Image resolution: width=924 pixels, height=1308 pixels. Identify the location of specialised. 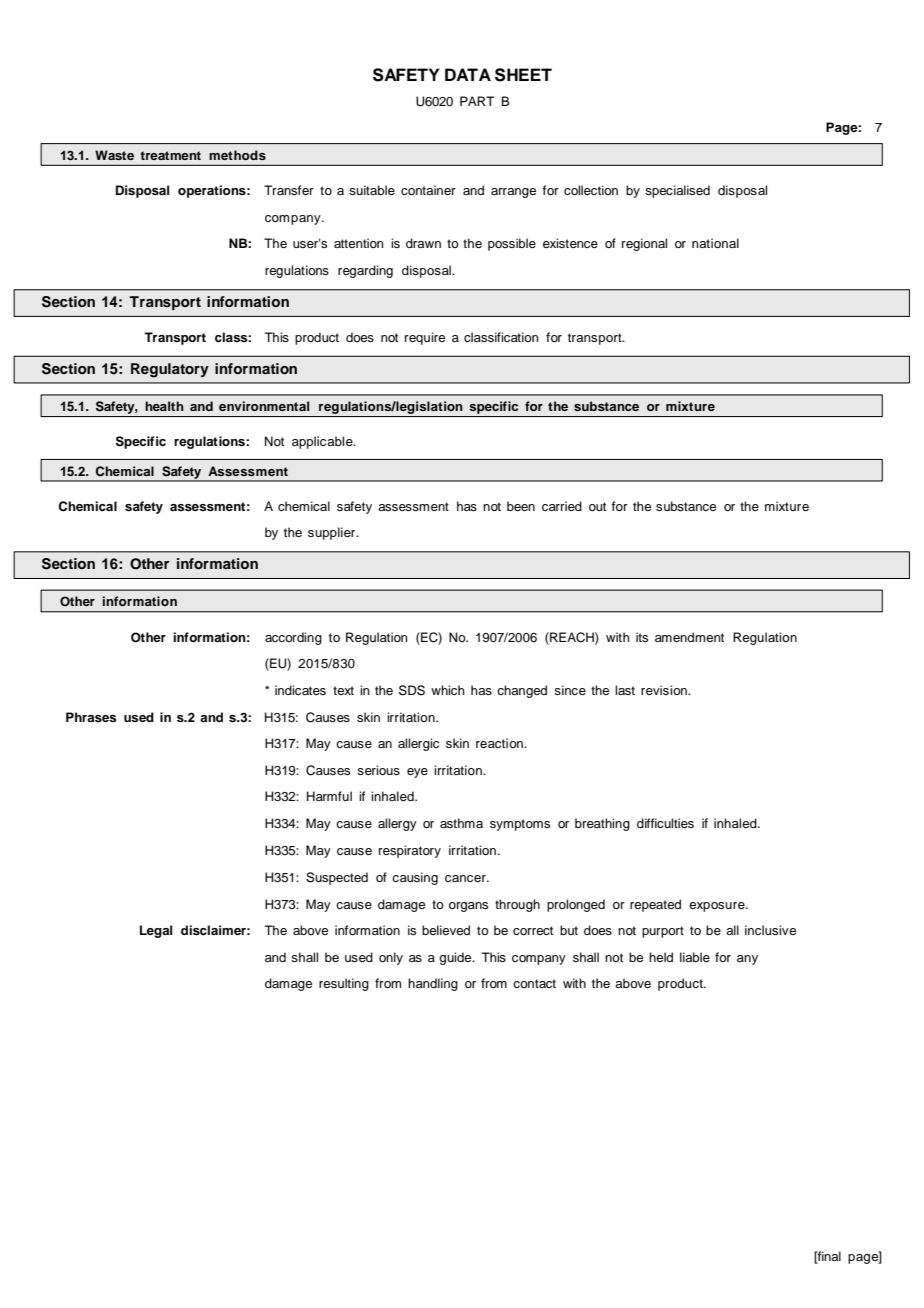
(677, 191).
